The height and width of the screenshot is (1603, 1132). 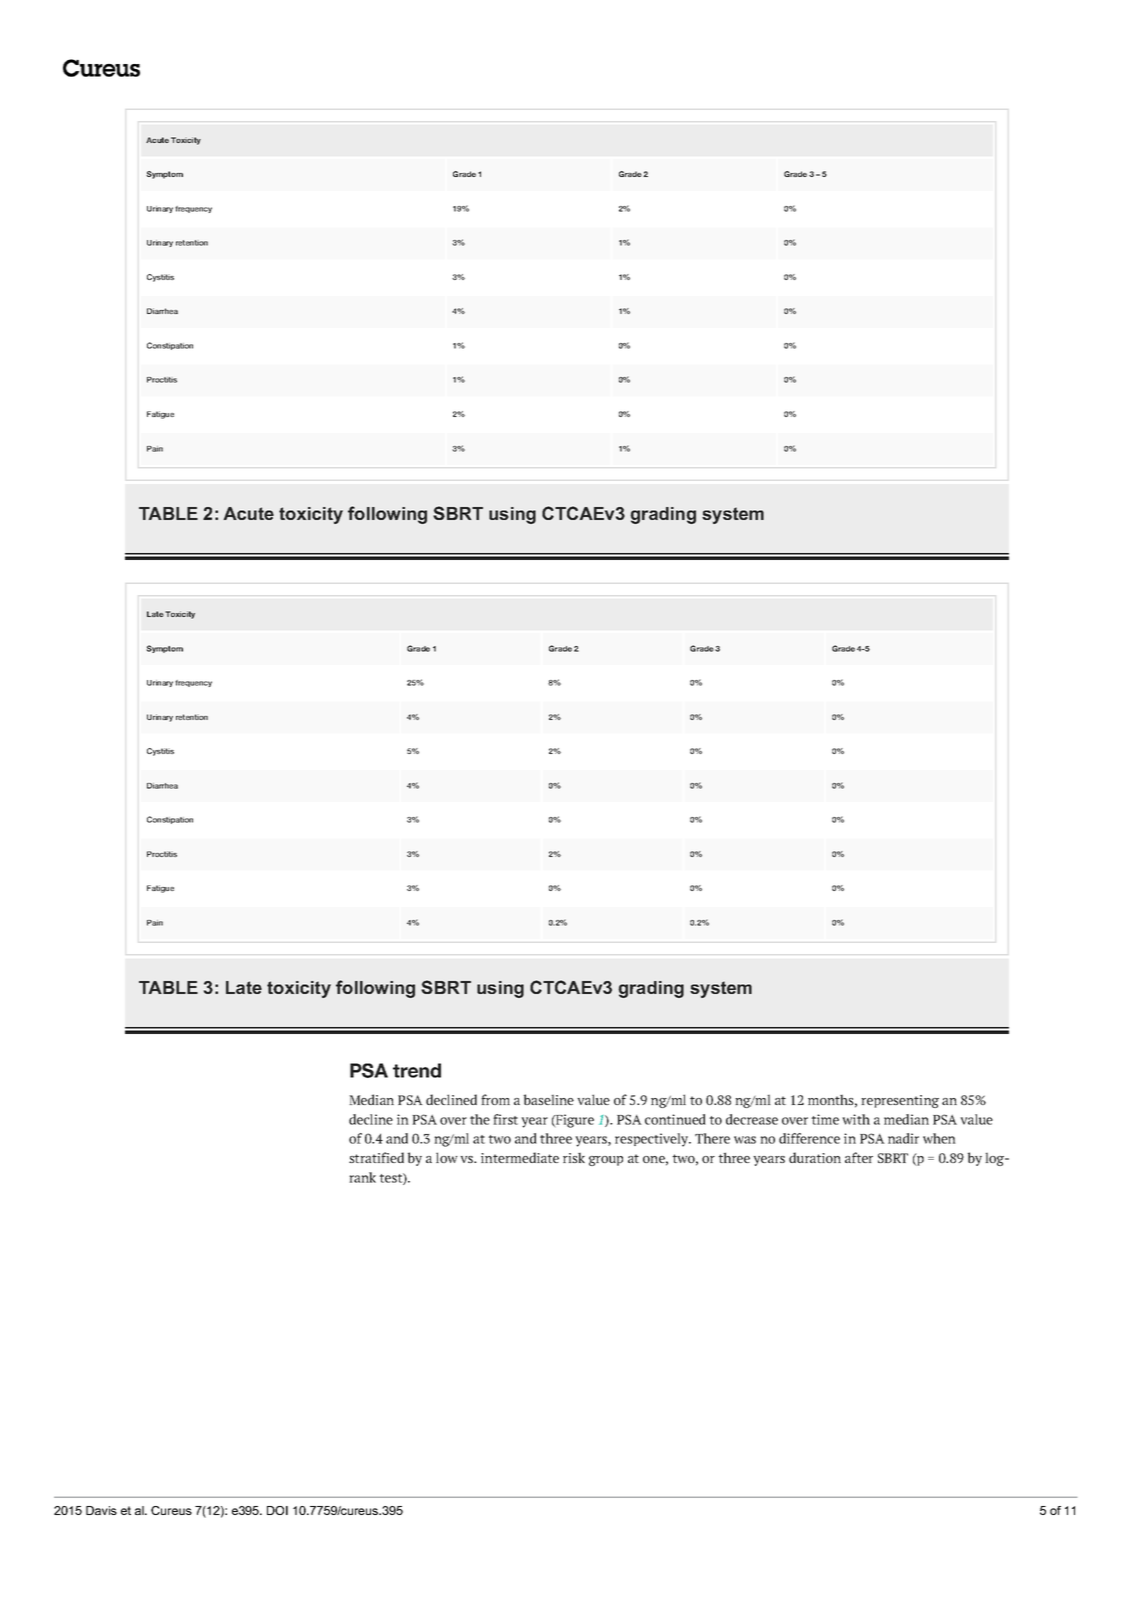 What do you see at coordinates (745, 1140) in the screenshot?
I see `was` at bounding box center [745, 1140].
